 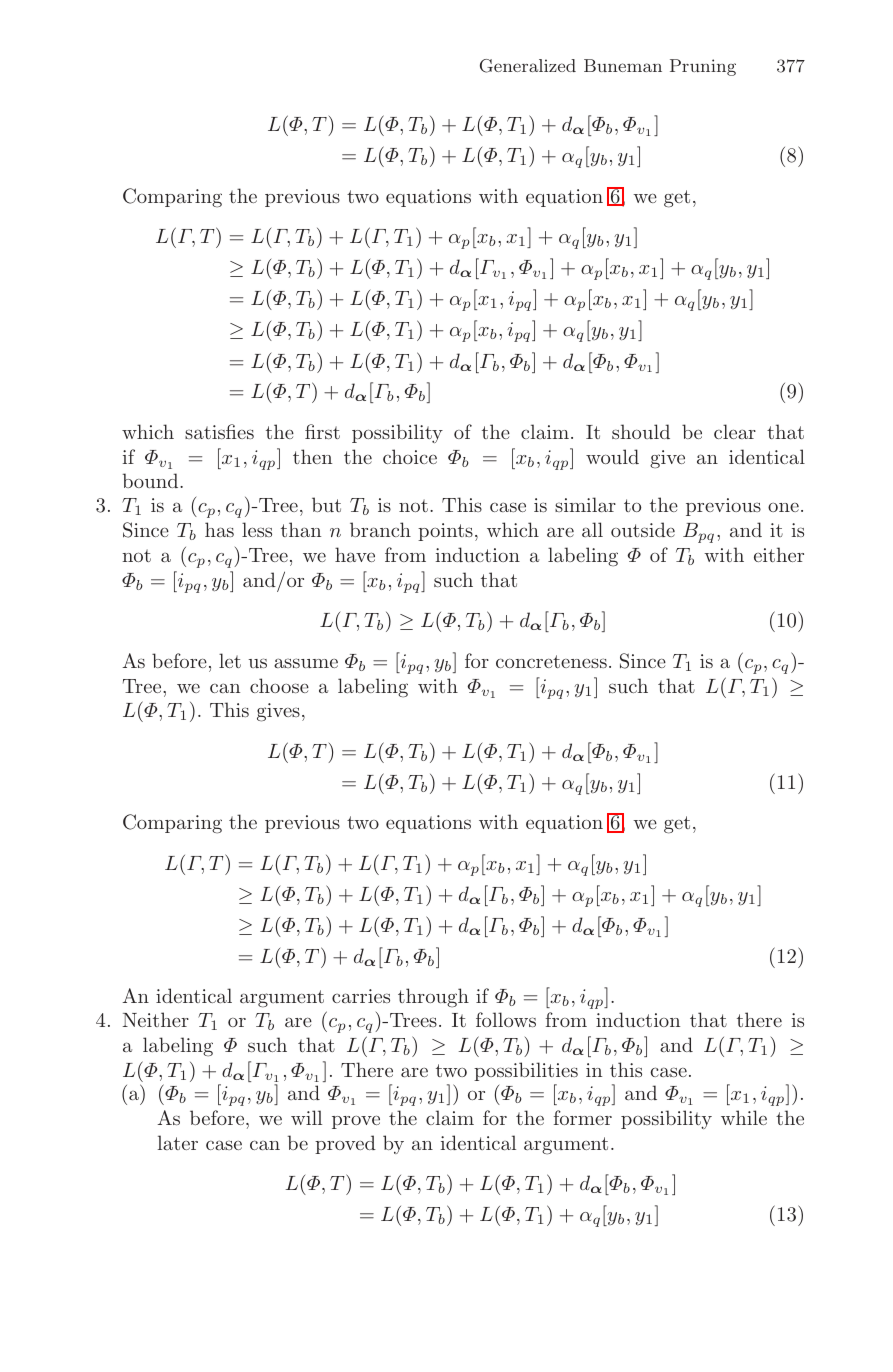 What do you see at coordinates (445, 532) in the screenshot?
I see `points` at bounding box center [445, 532].
